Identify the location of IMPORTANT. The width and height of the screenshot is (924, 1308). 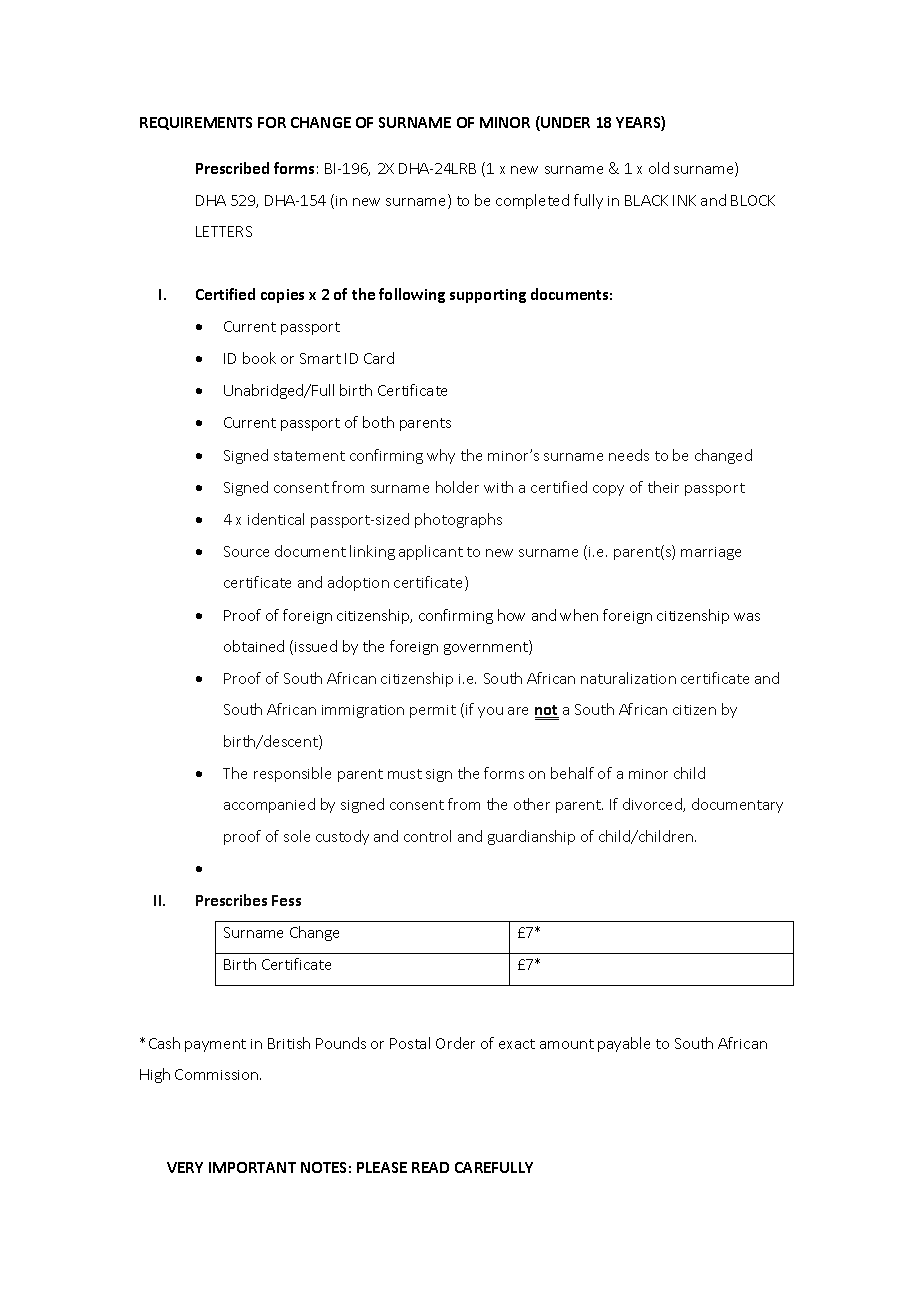
(252, 1167).
